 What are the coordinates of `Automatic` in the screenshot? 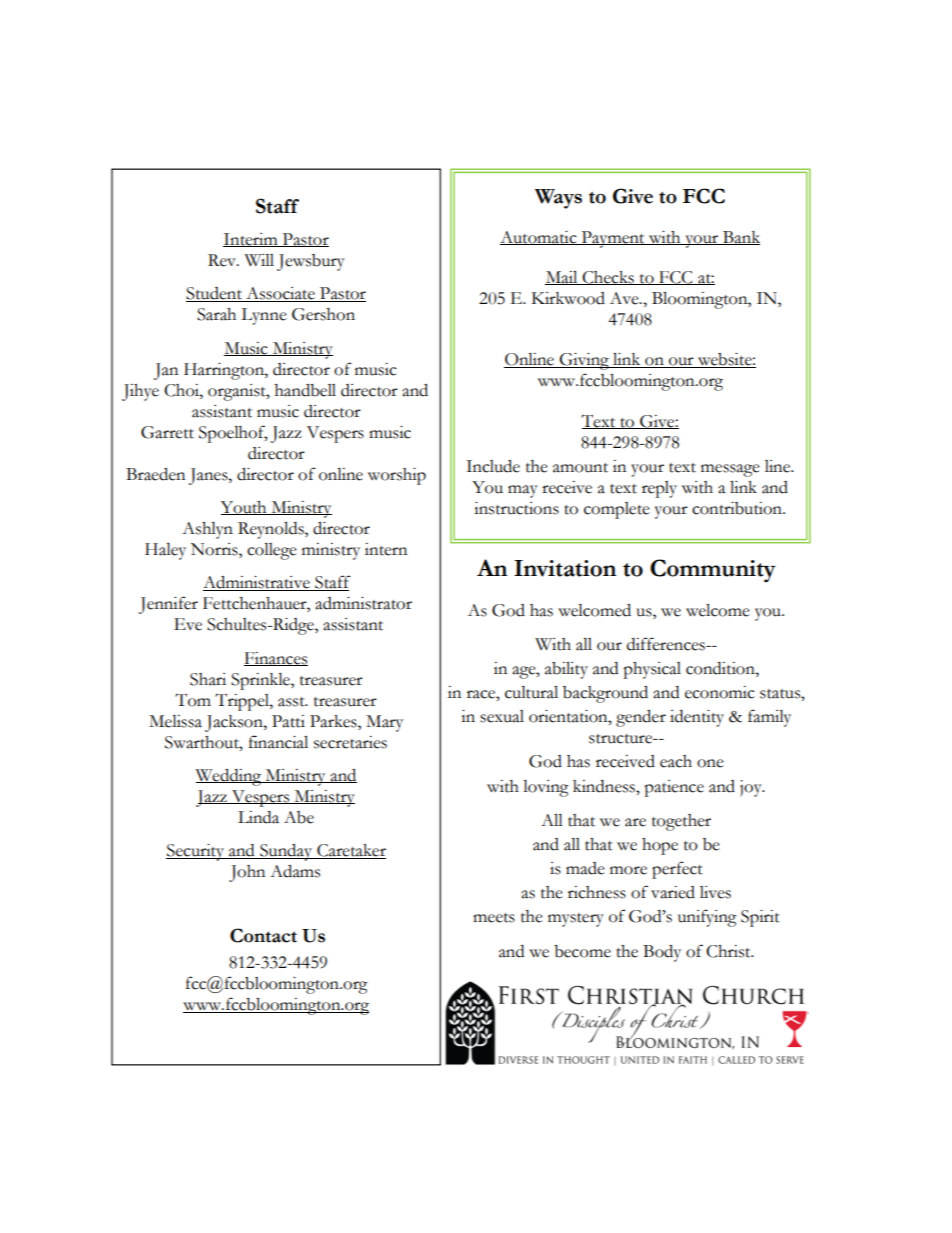 It's located at (539, 238).
